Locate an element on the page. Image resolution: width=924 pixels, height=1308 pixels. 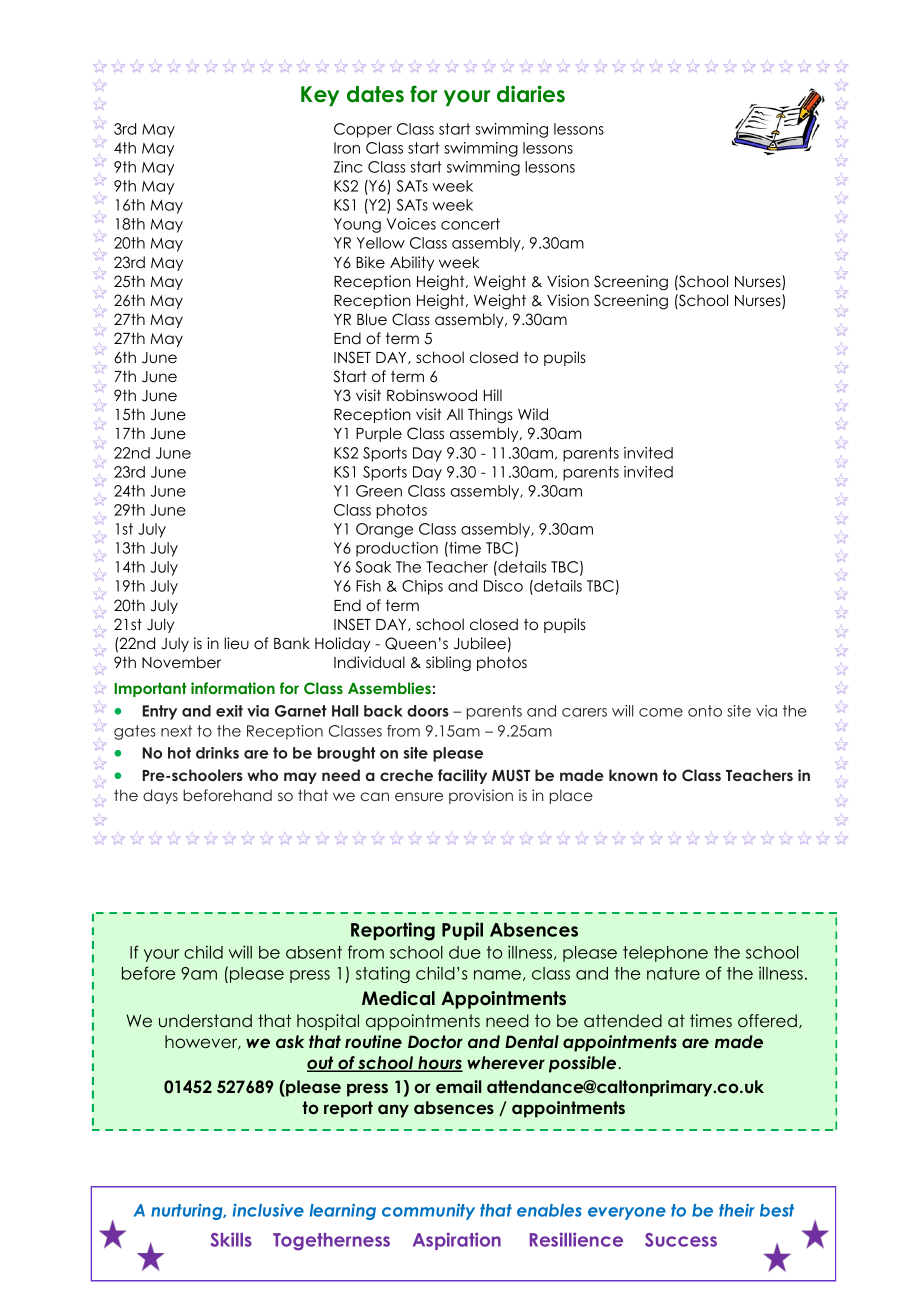
community is located at coordinates (428, 1212).
